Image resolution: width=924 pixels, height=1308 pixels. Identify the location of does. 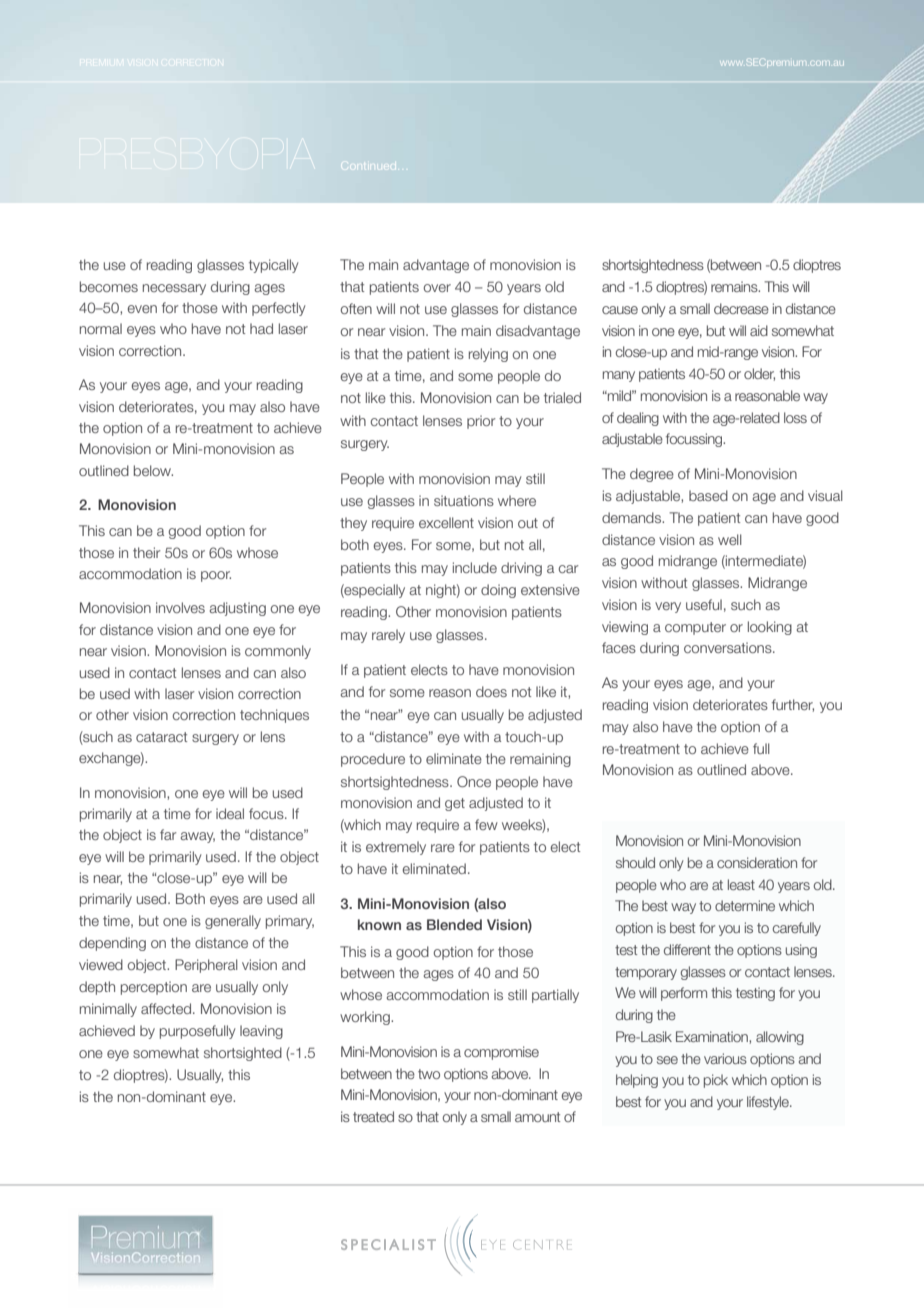
(491, 691).
